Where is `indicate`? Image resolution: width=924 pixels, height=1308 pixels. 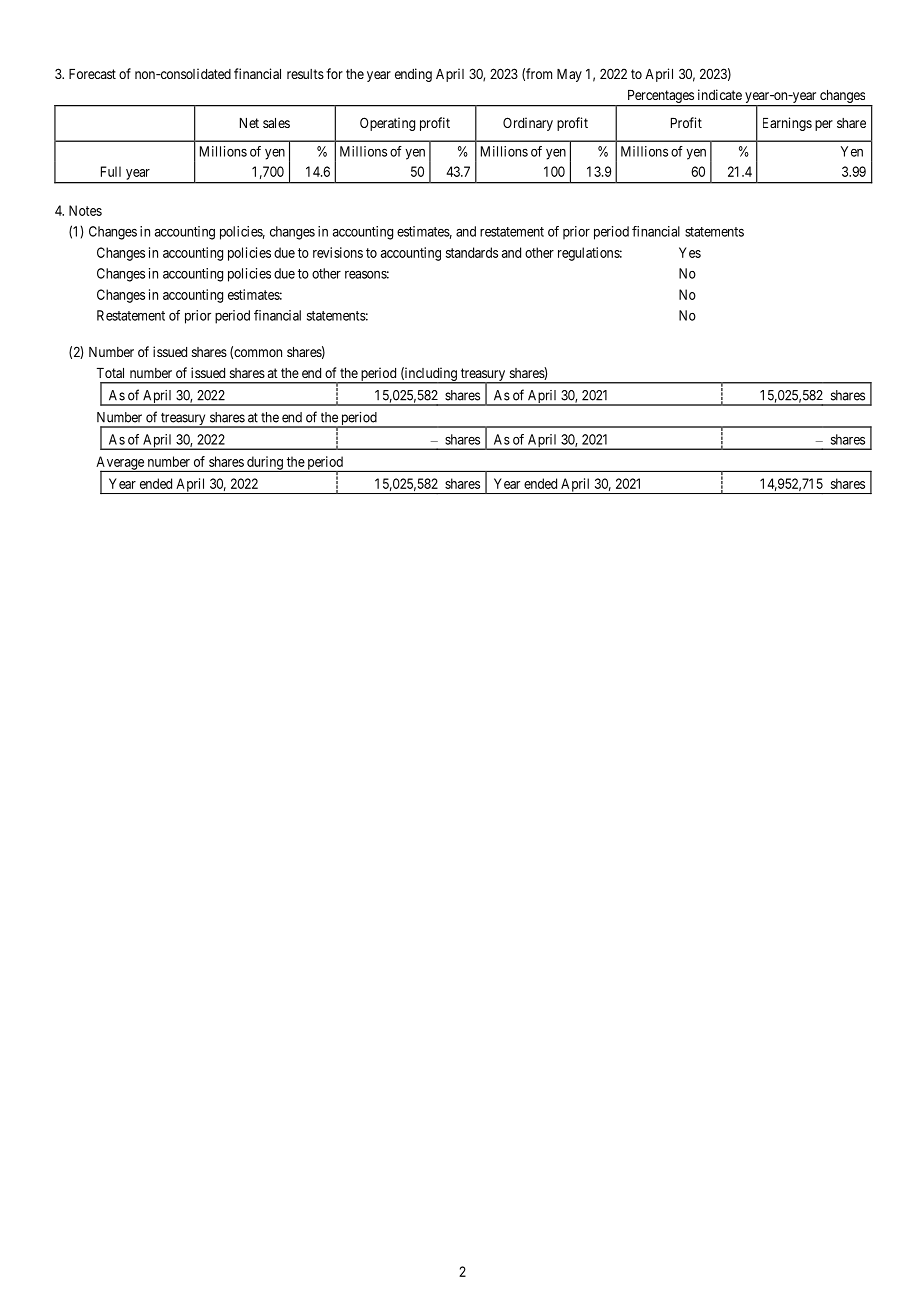 indicate is located at coordinates (720, 94).
